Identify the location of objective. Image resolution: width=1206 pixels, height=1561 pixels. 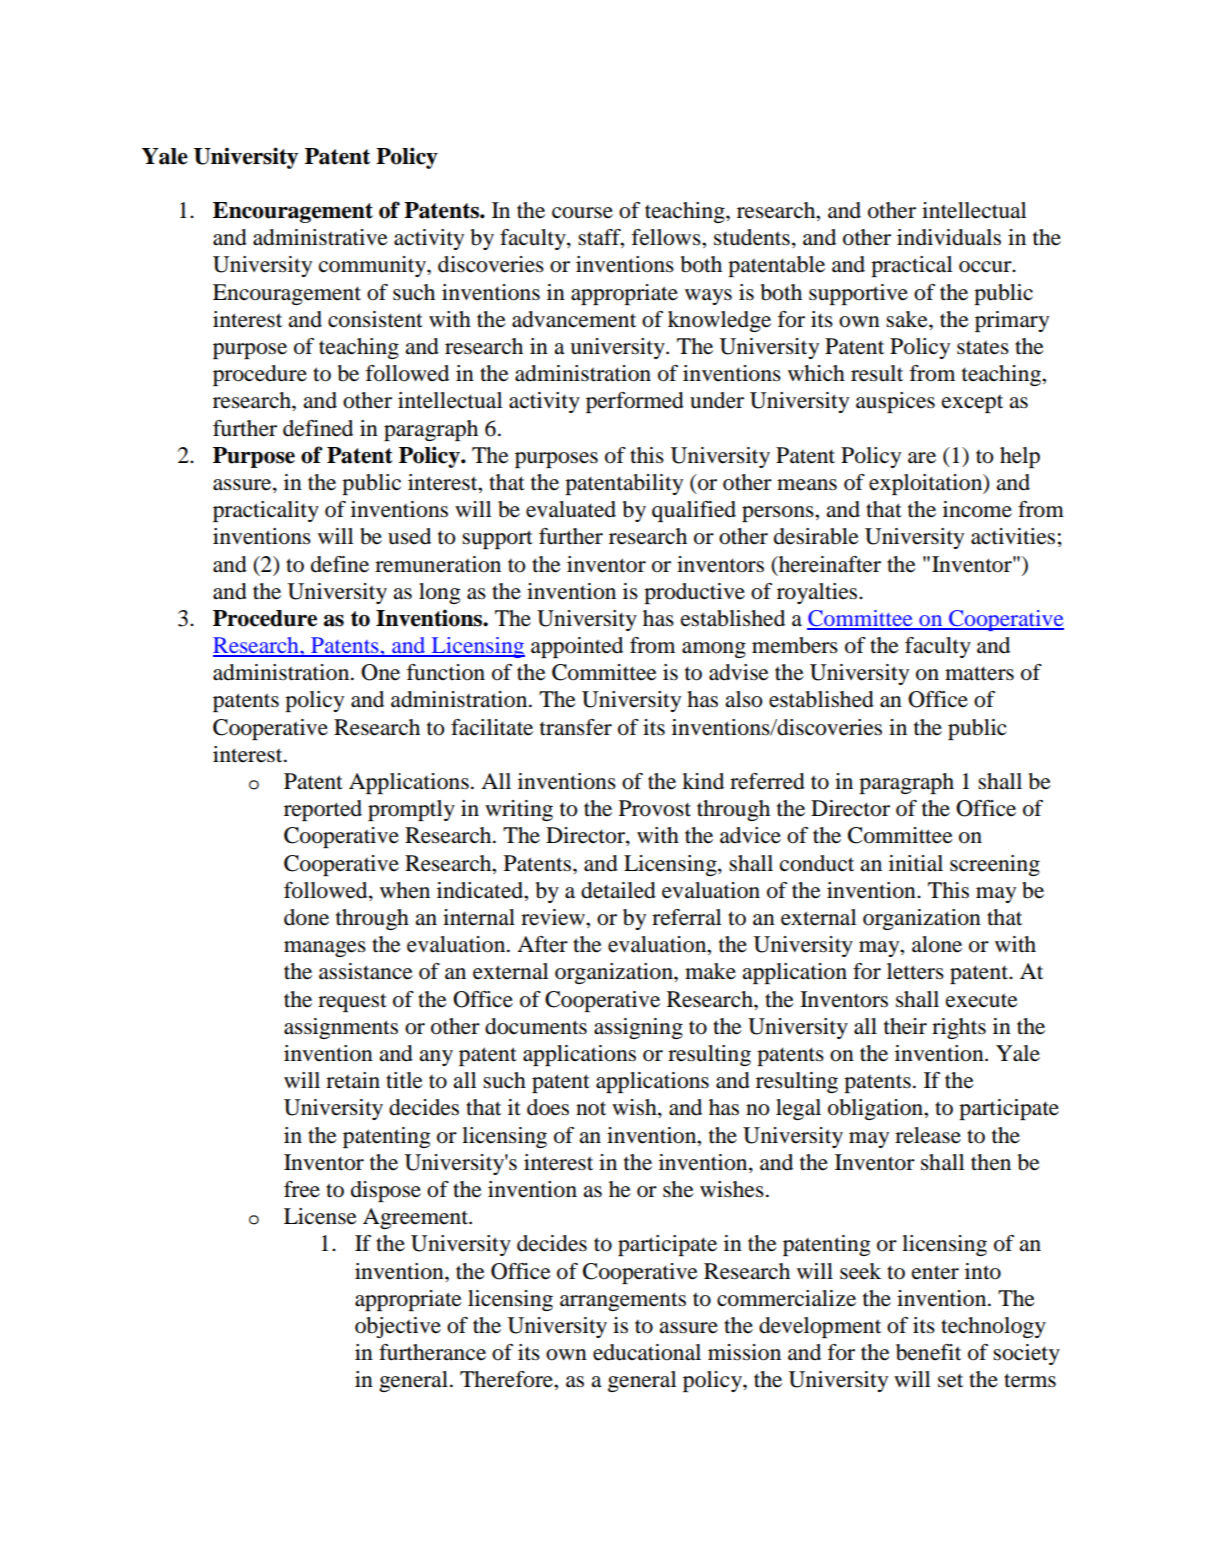
(398, 1327).
